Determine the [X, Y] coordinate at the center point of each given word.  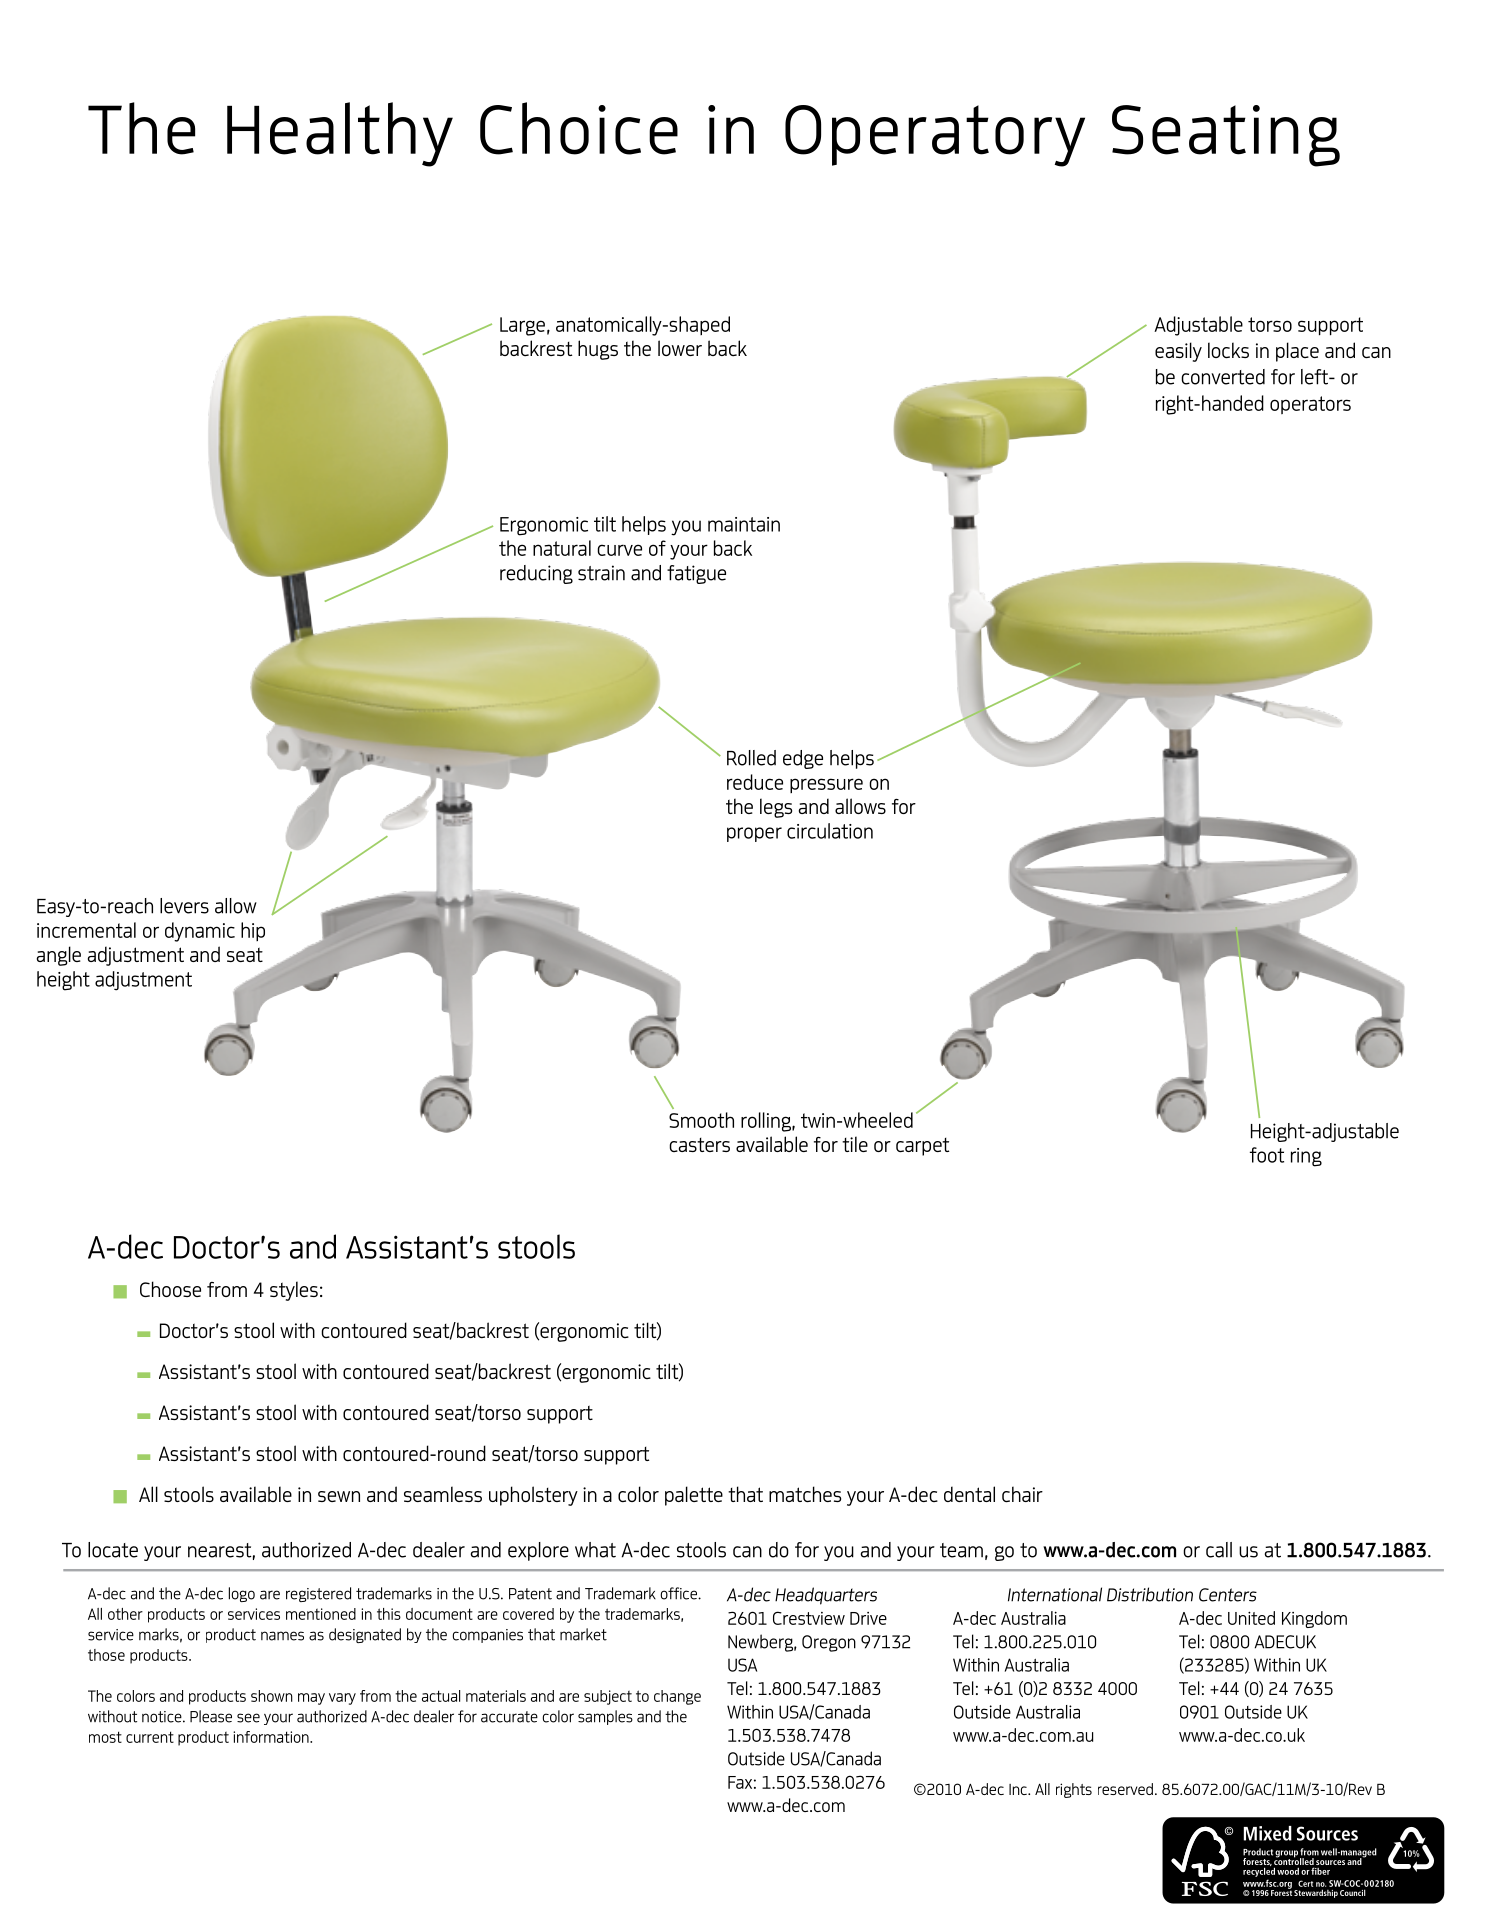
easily [1178, 352]
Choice [579, 128]
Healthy [340, 134]
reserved [1125, 1789]
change [677, 1697]
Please [211, 1716]
